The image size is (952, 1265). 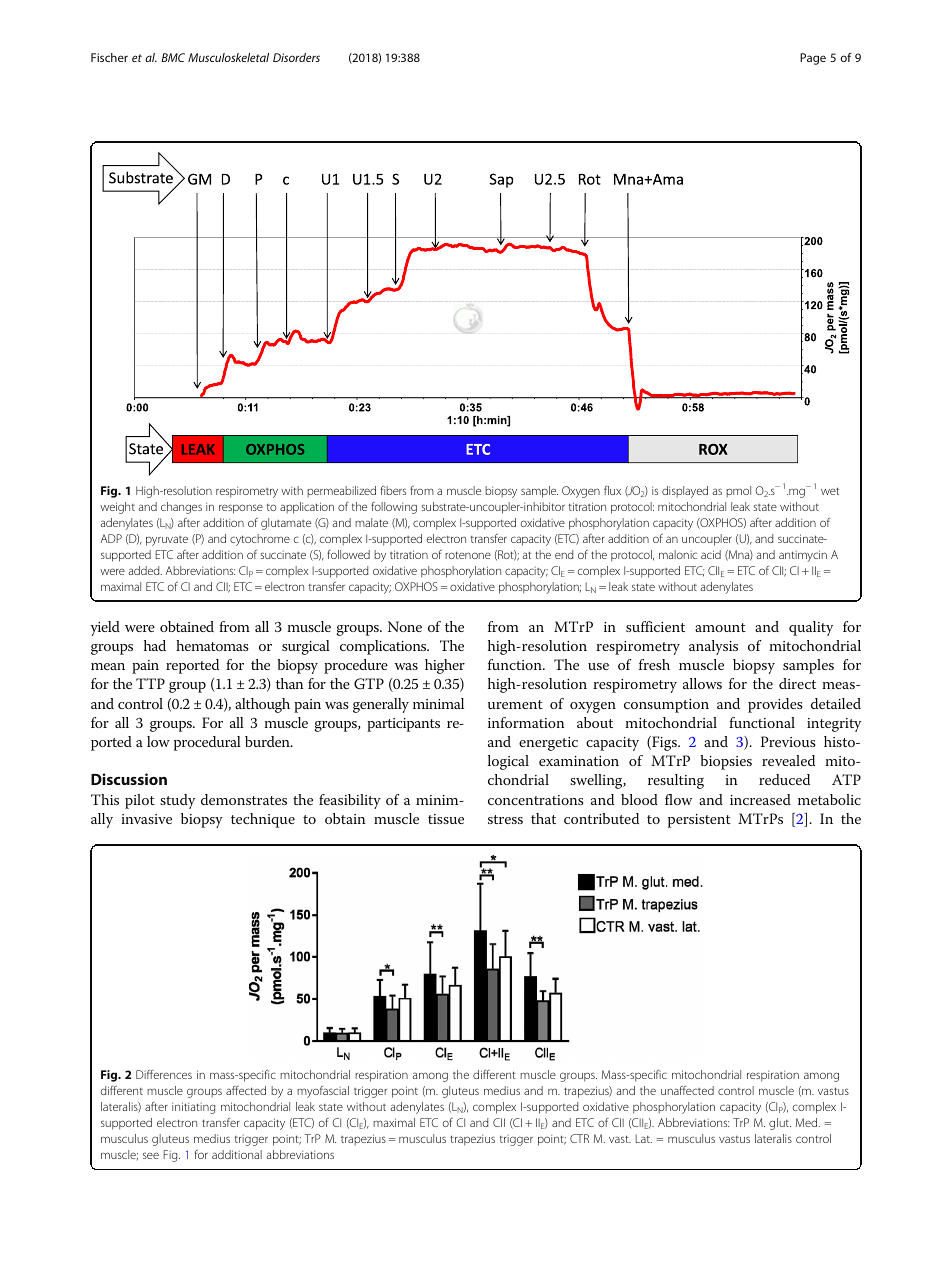 What do you see at coordinates (446, 819) in the screenshot?
I see `tissue` at bounding box center [446, 819].
